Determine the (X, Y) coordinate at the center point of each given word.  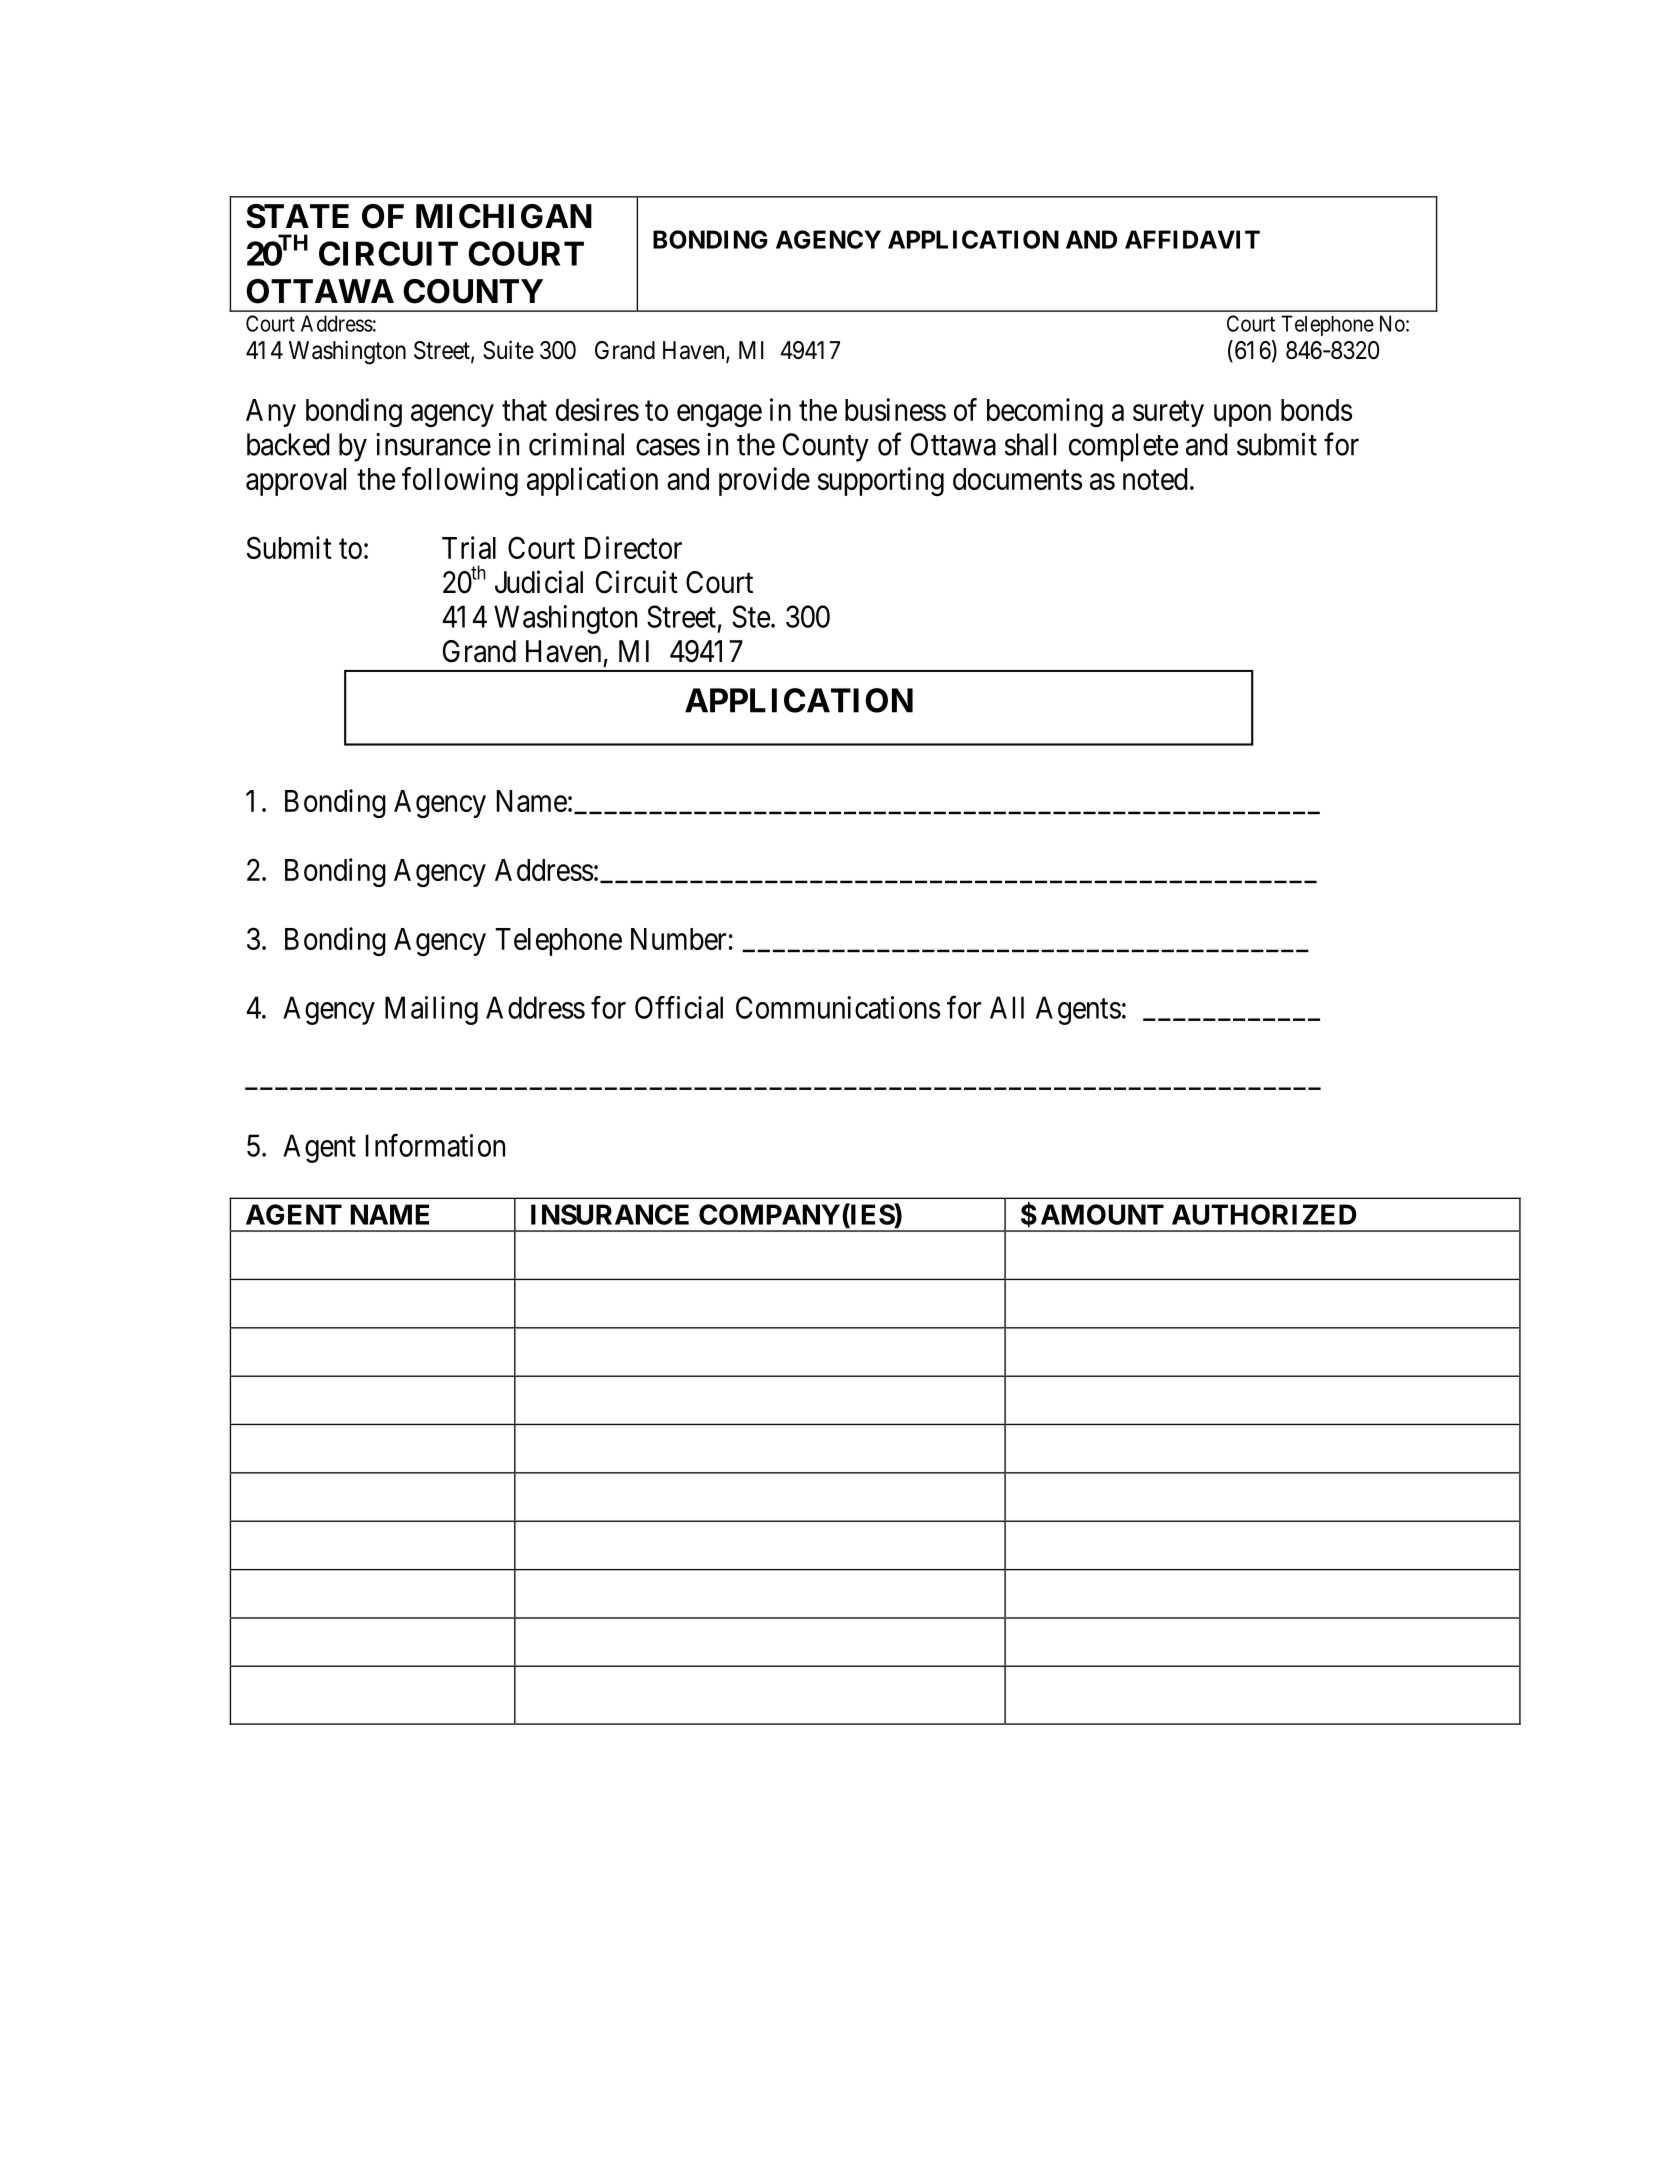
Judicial (539, 582)
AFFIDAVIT (1192, 239)
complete (1123, 447)
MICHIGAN (504, 216)
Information (435, 1145)
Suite (508, 350)
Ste (751, 616)
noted (1155, 479)
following (460, 481)
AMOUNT (1102, 1214)
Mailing (431, 1010)
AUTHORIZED (1264, 1214)
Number (678, 939)
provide (764, 481)
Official (679, 1007)
